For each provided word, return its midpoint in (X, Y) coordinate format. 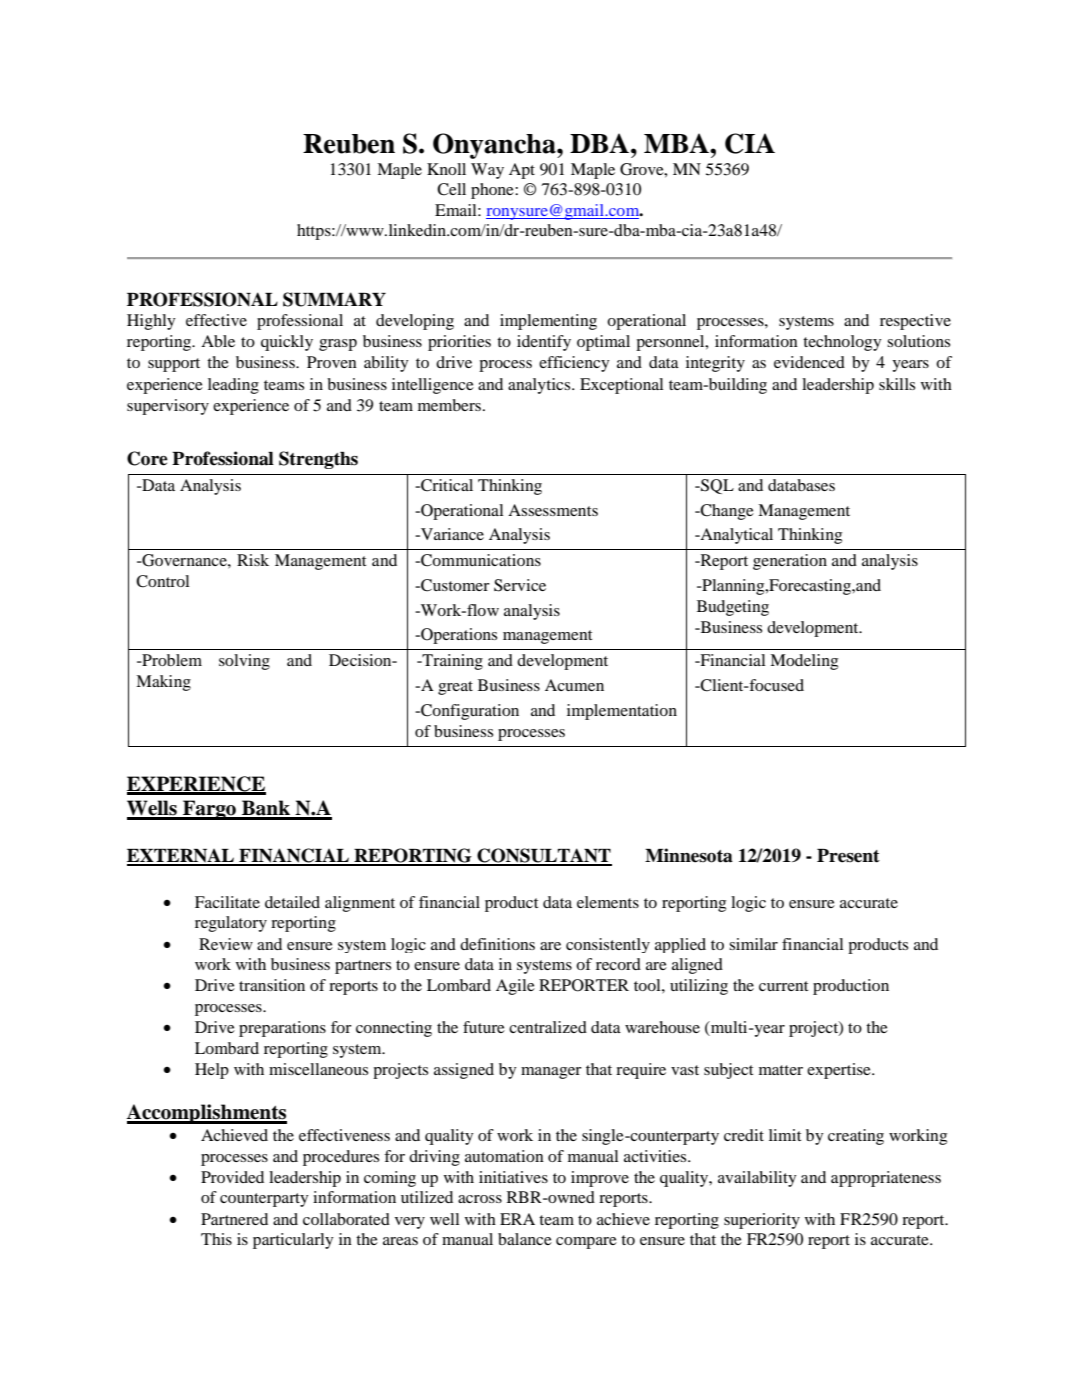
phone (493, 191)
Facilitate (227, 902)
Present (848, 856)
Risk (253, 560)
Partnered (234, 1219)
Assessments (553, 510)
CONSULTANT (543, 856)
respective (915, 322)
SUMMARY (334, 299)
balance (525, 1239)
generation (790, 562)
